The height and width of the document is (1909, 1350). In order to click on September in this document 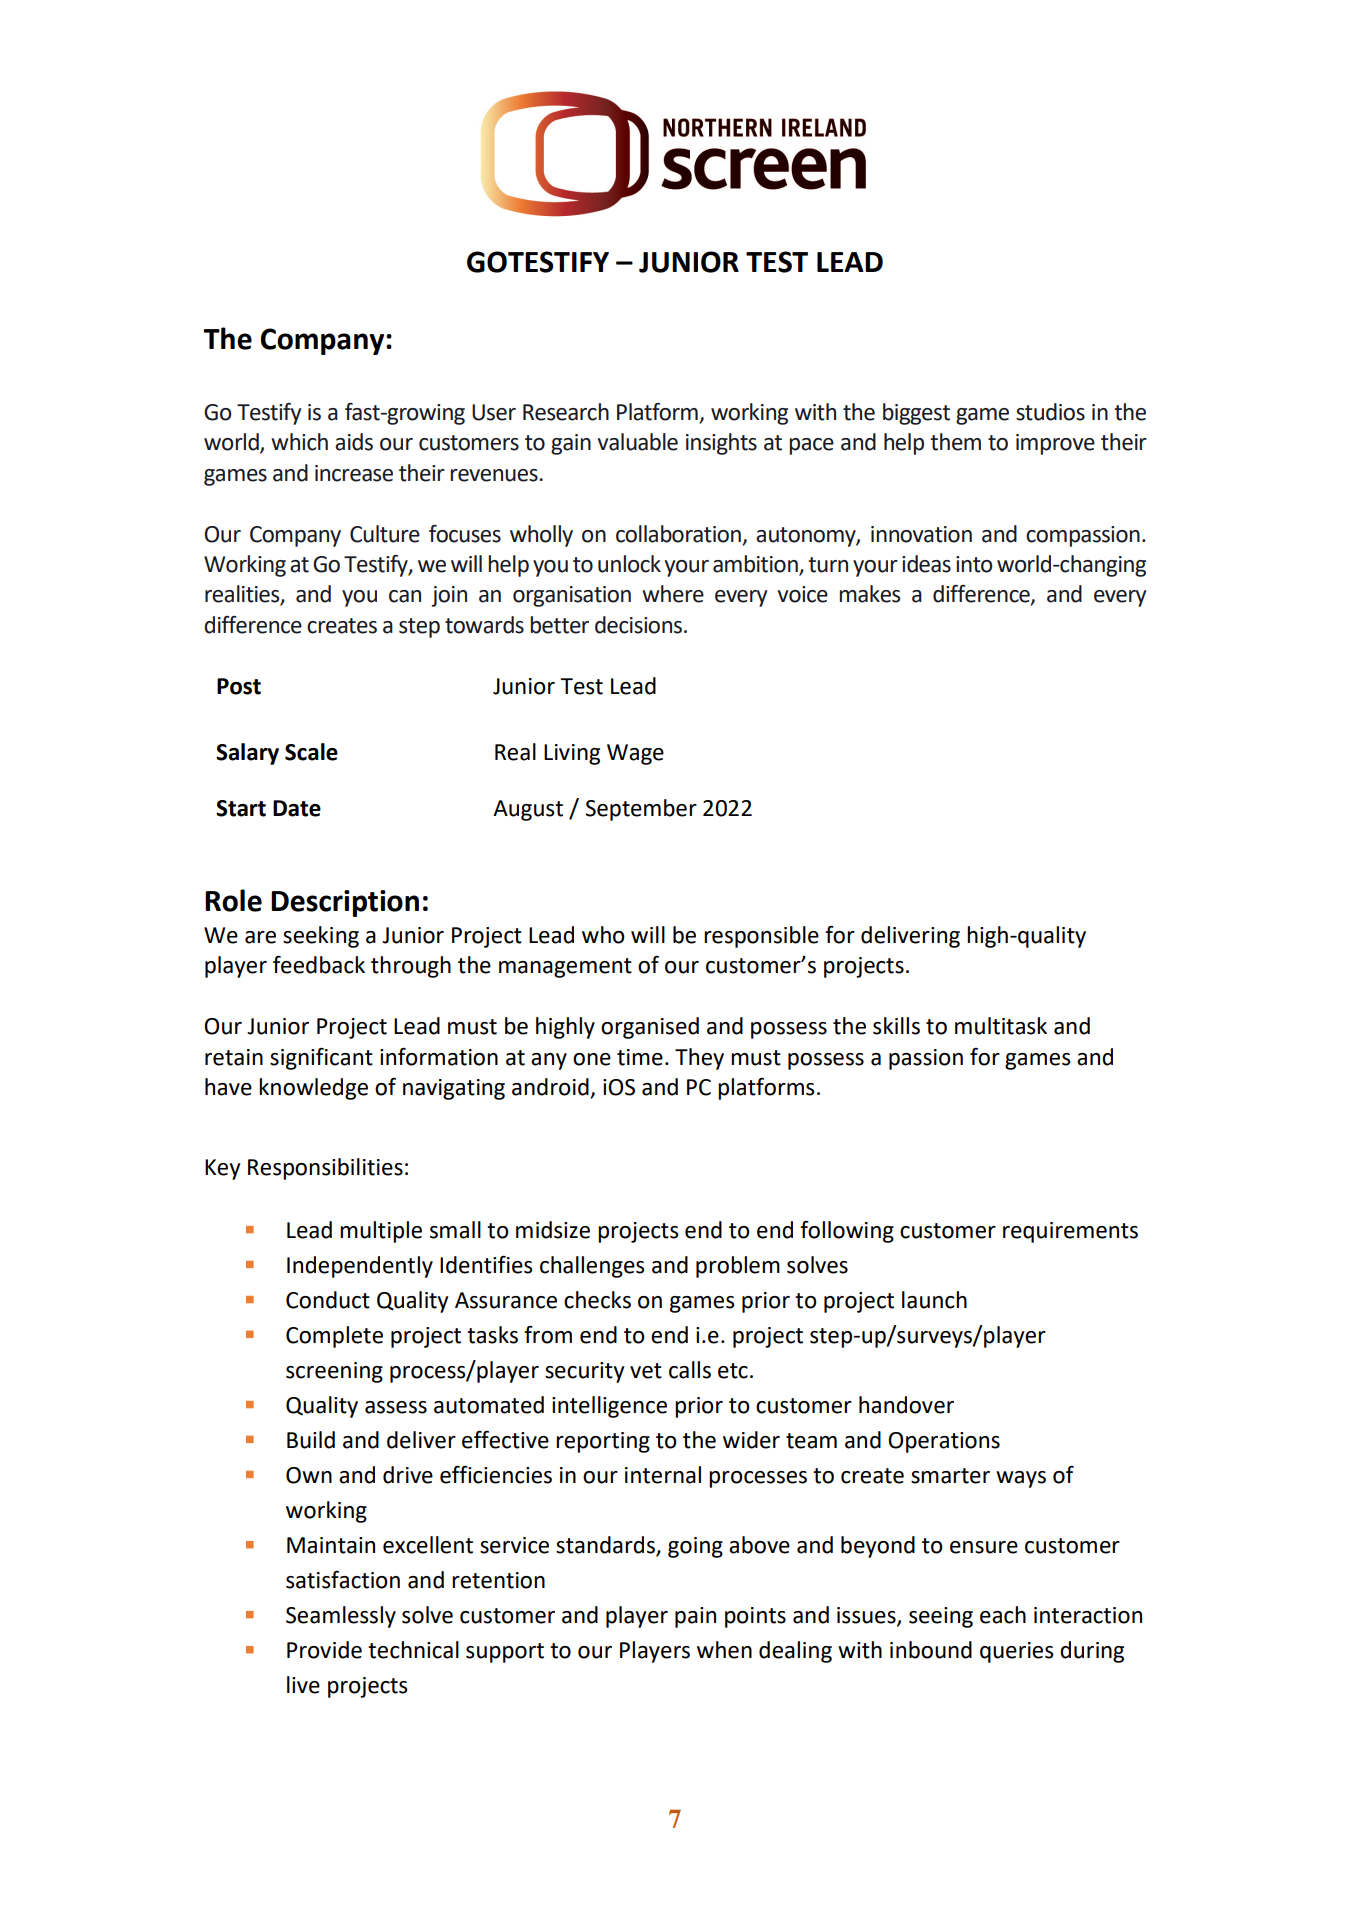, I will do `click(641, 810)`.
